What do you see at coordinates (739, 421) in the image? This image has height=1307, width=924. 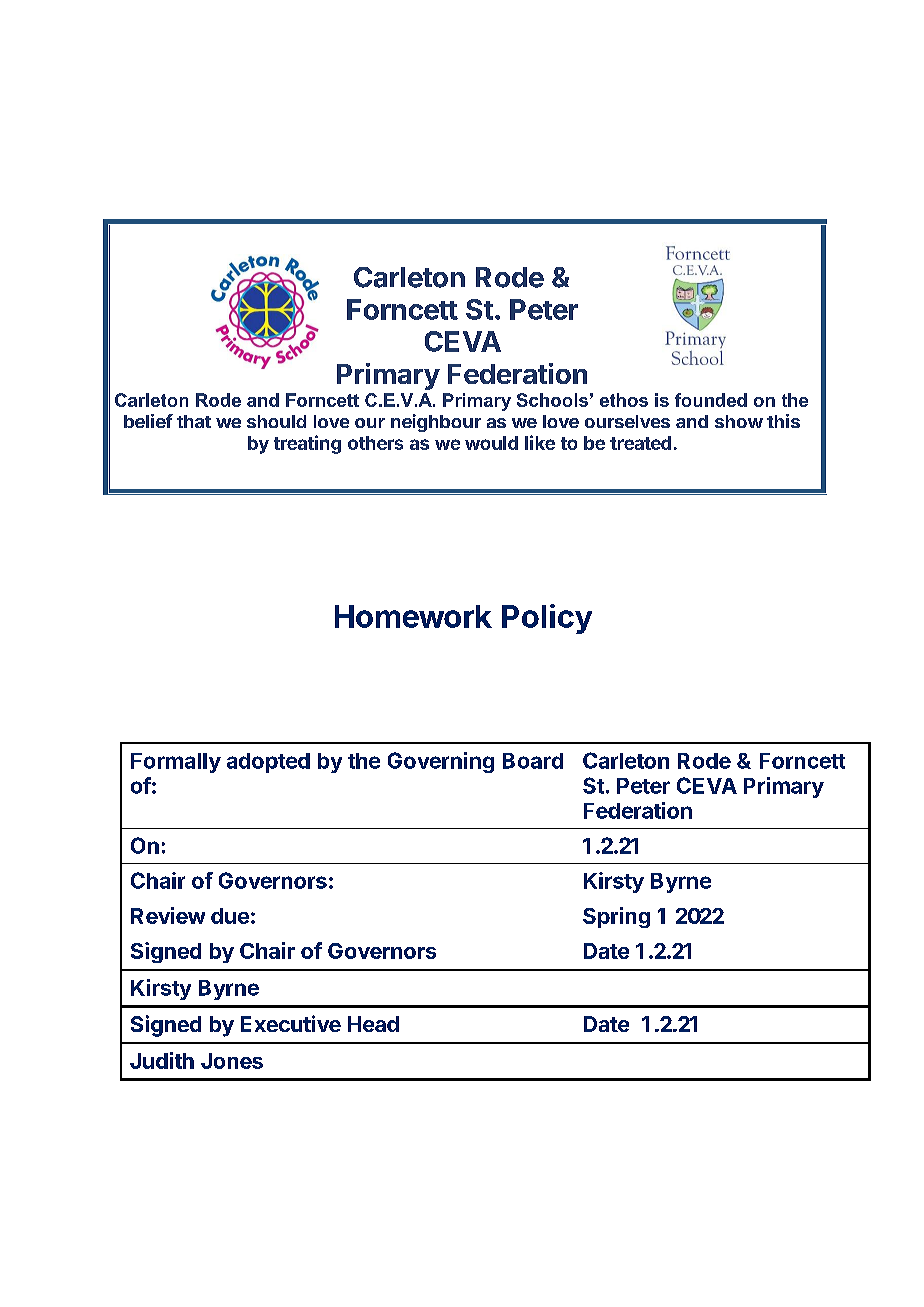 I see `show` at bounding box center [739, 421].
